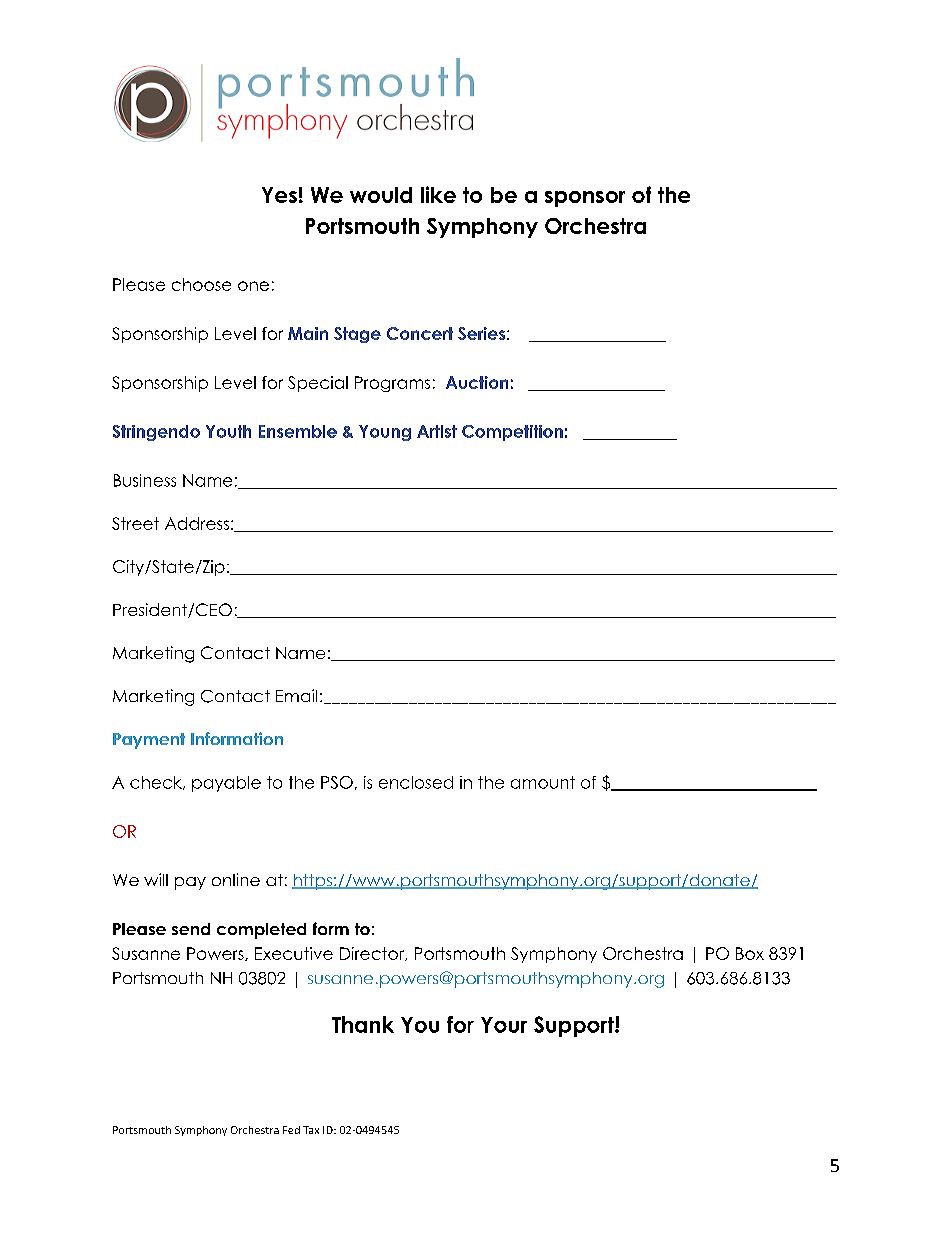  What do you see at coordinates (543, 782) in the image?
I see `amount` at bounding box center [543, 782].
